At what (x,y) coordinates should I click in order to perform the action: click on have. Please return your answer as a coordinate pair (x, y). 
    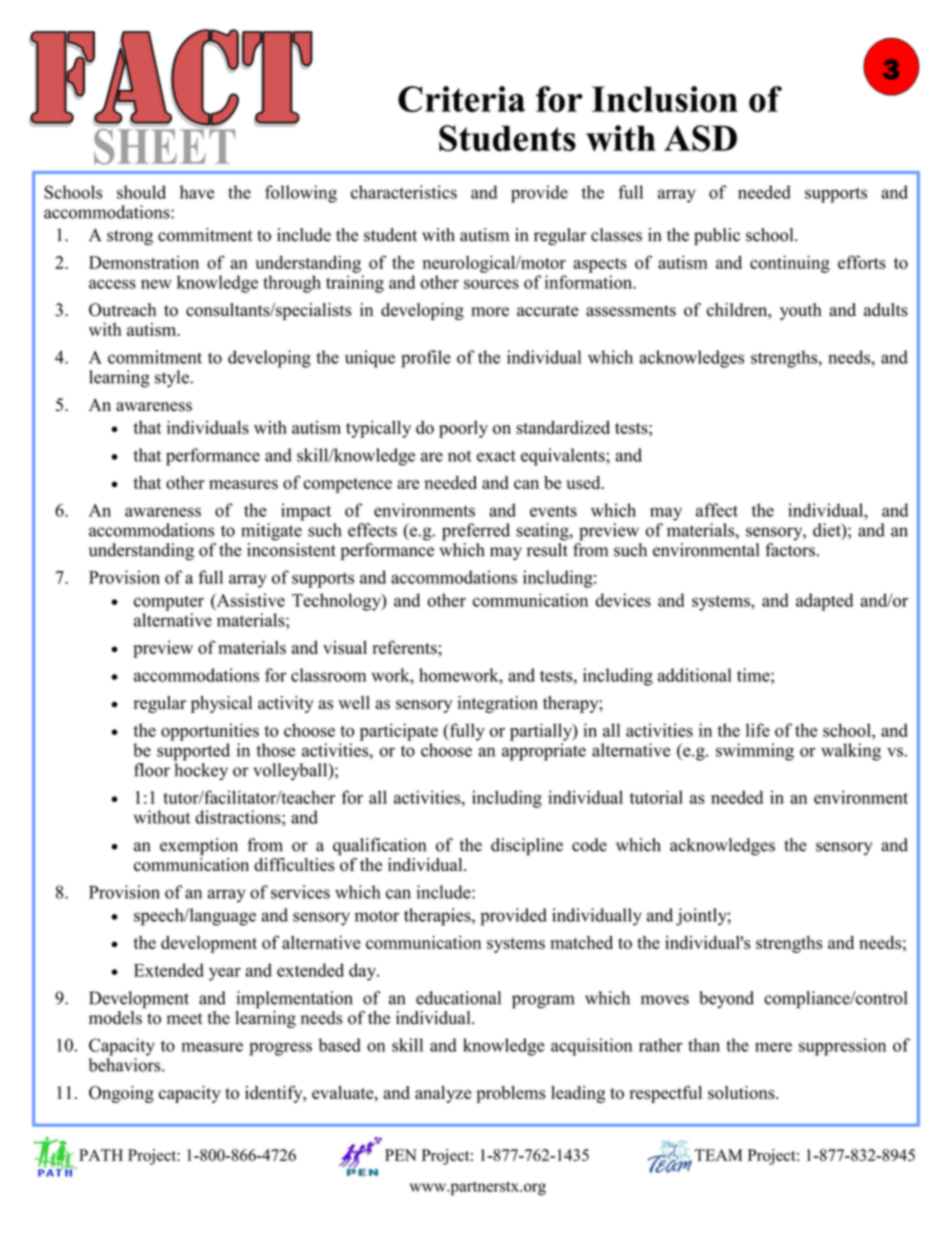
    Looking at the image, I should click on (197, 192).
